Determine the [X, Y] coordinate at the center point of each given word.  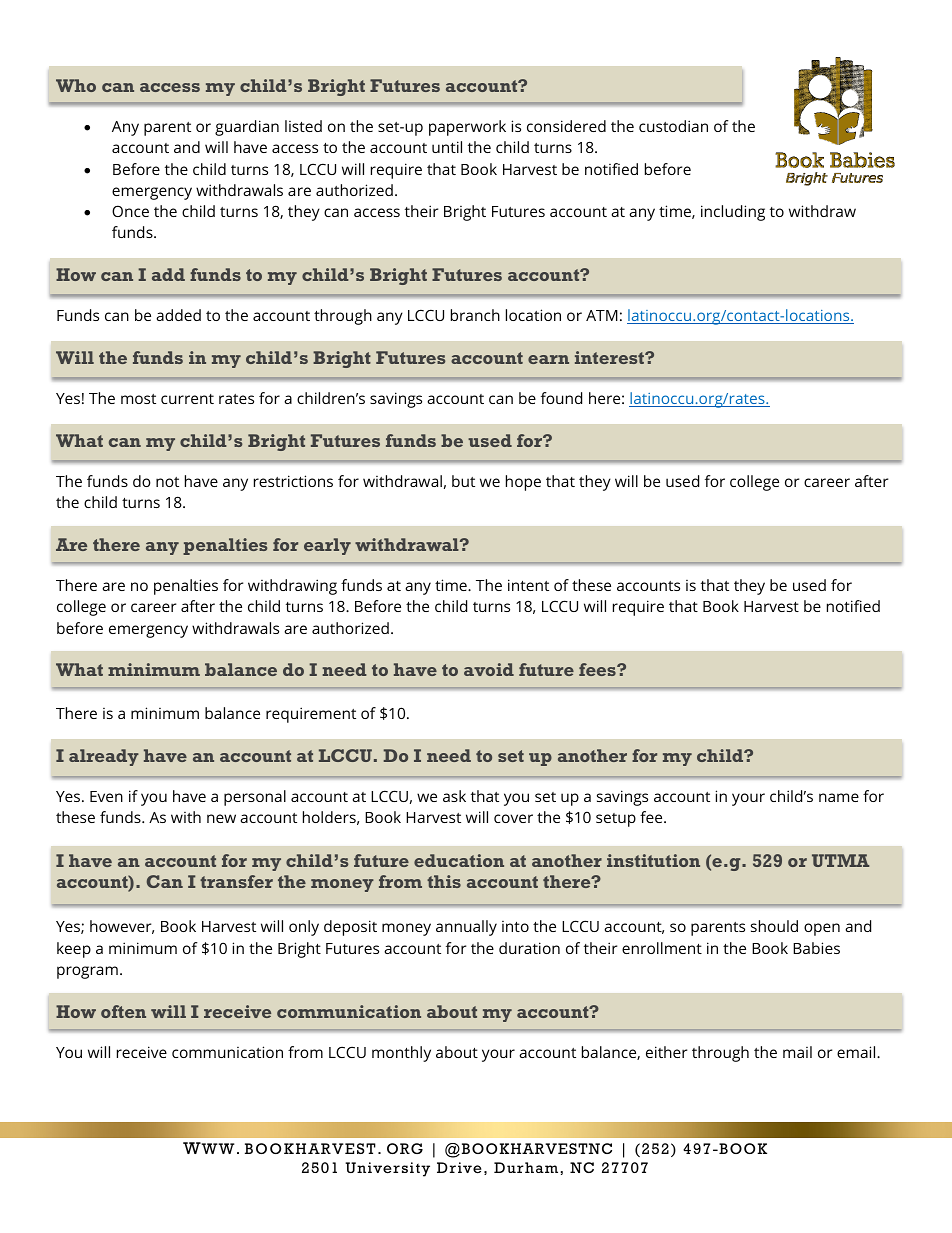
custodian [673, 126]
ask [454, 796]
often [123, 1011]
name [839, 797]
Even [106, 796]
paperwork [467, 128]
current [187, 399]
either [667, 1052]
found [561, 398]
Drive [459, 1168]
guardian [247, 128]
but [463, 481]
